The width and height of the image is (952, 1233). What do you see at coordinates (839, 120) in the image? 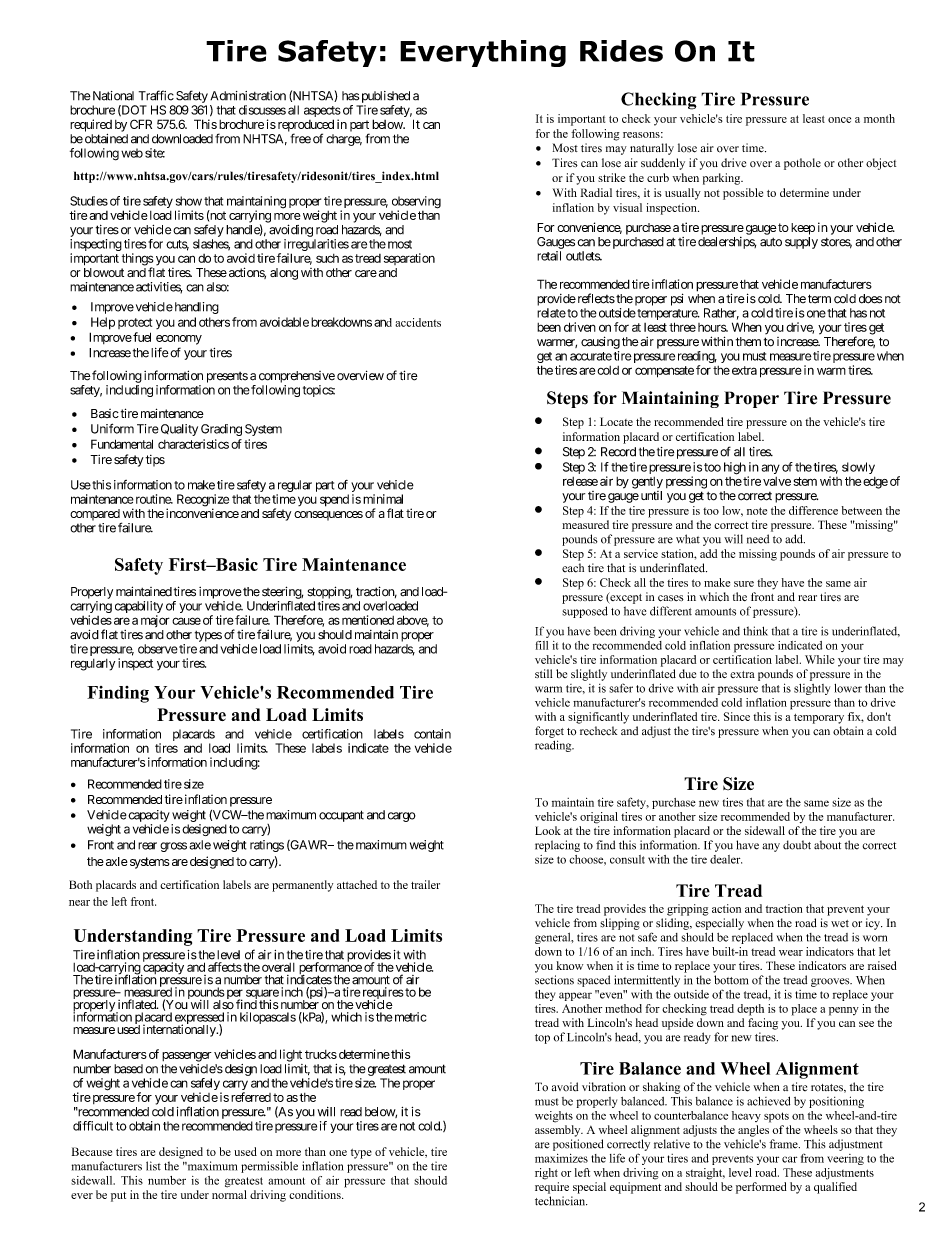
I see `once` at bounding box center [839, 120].
